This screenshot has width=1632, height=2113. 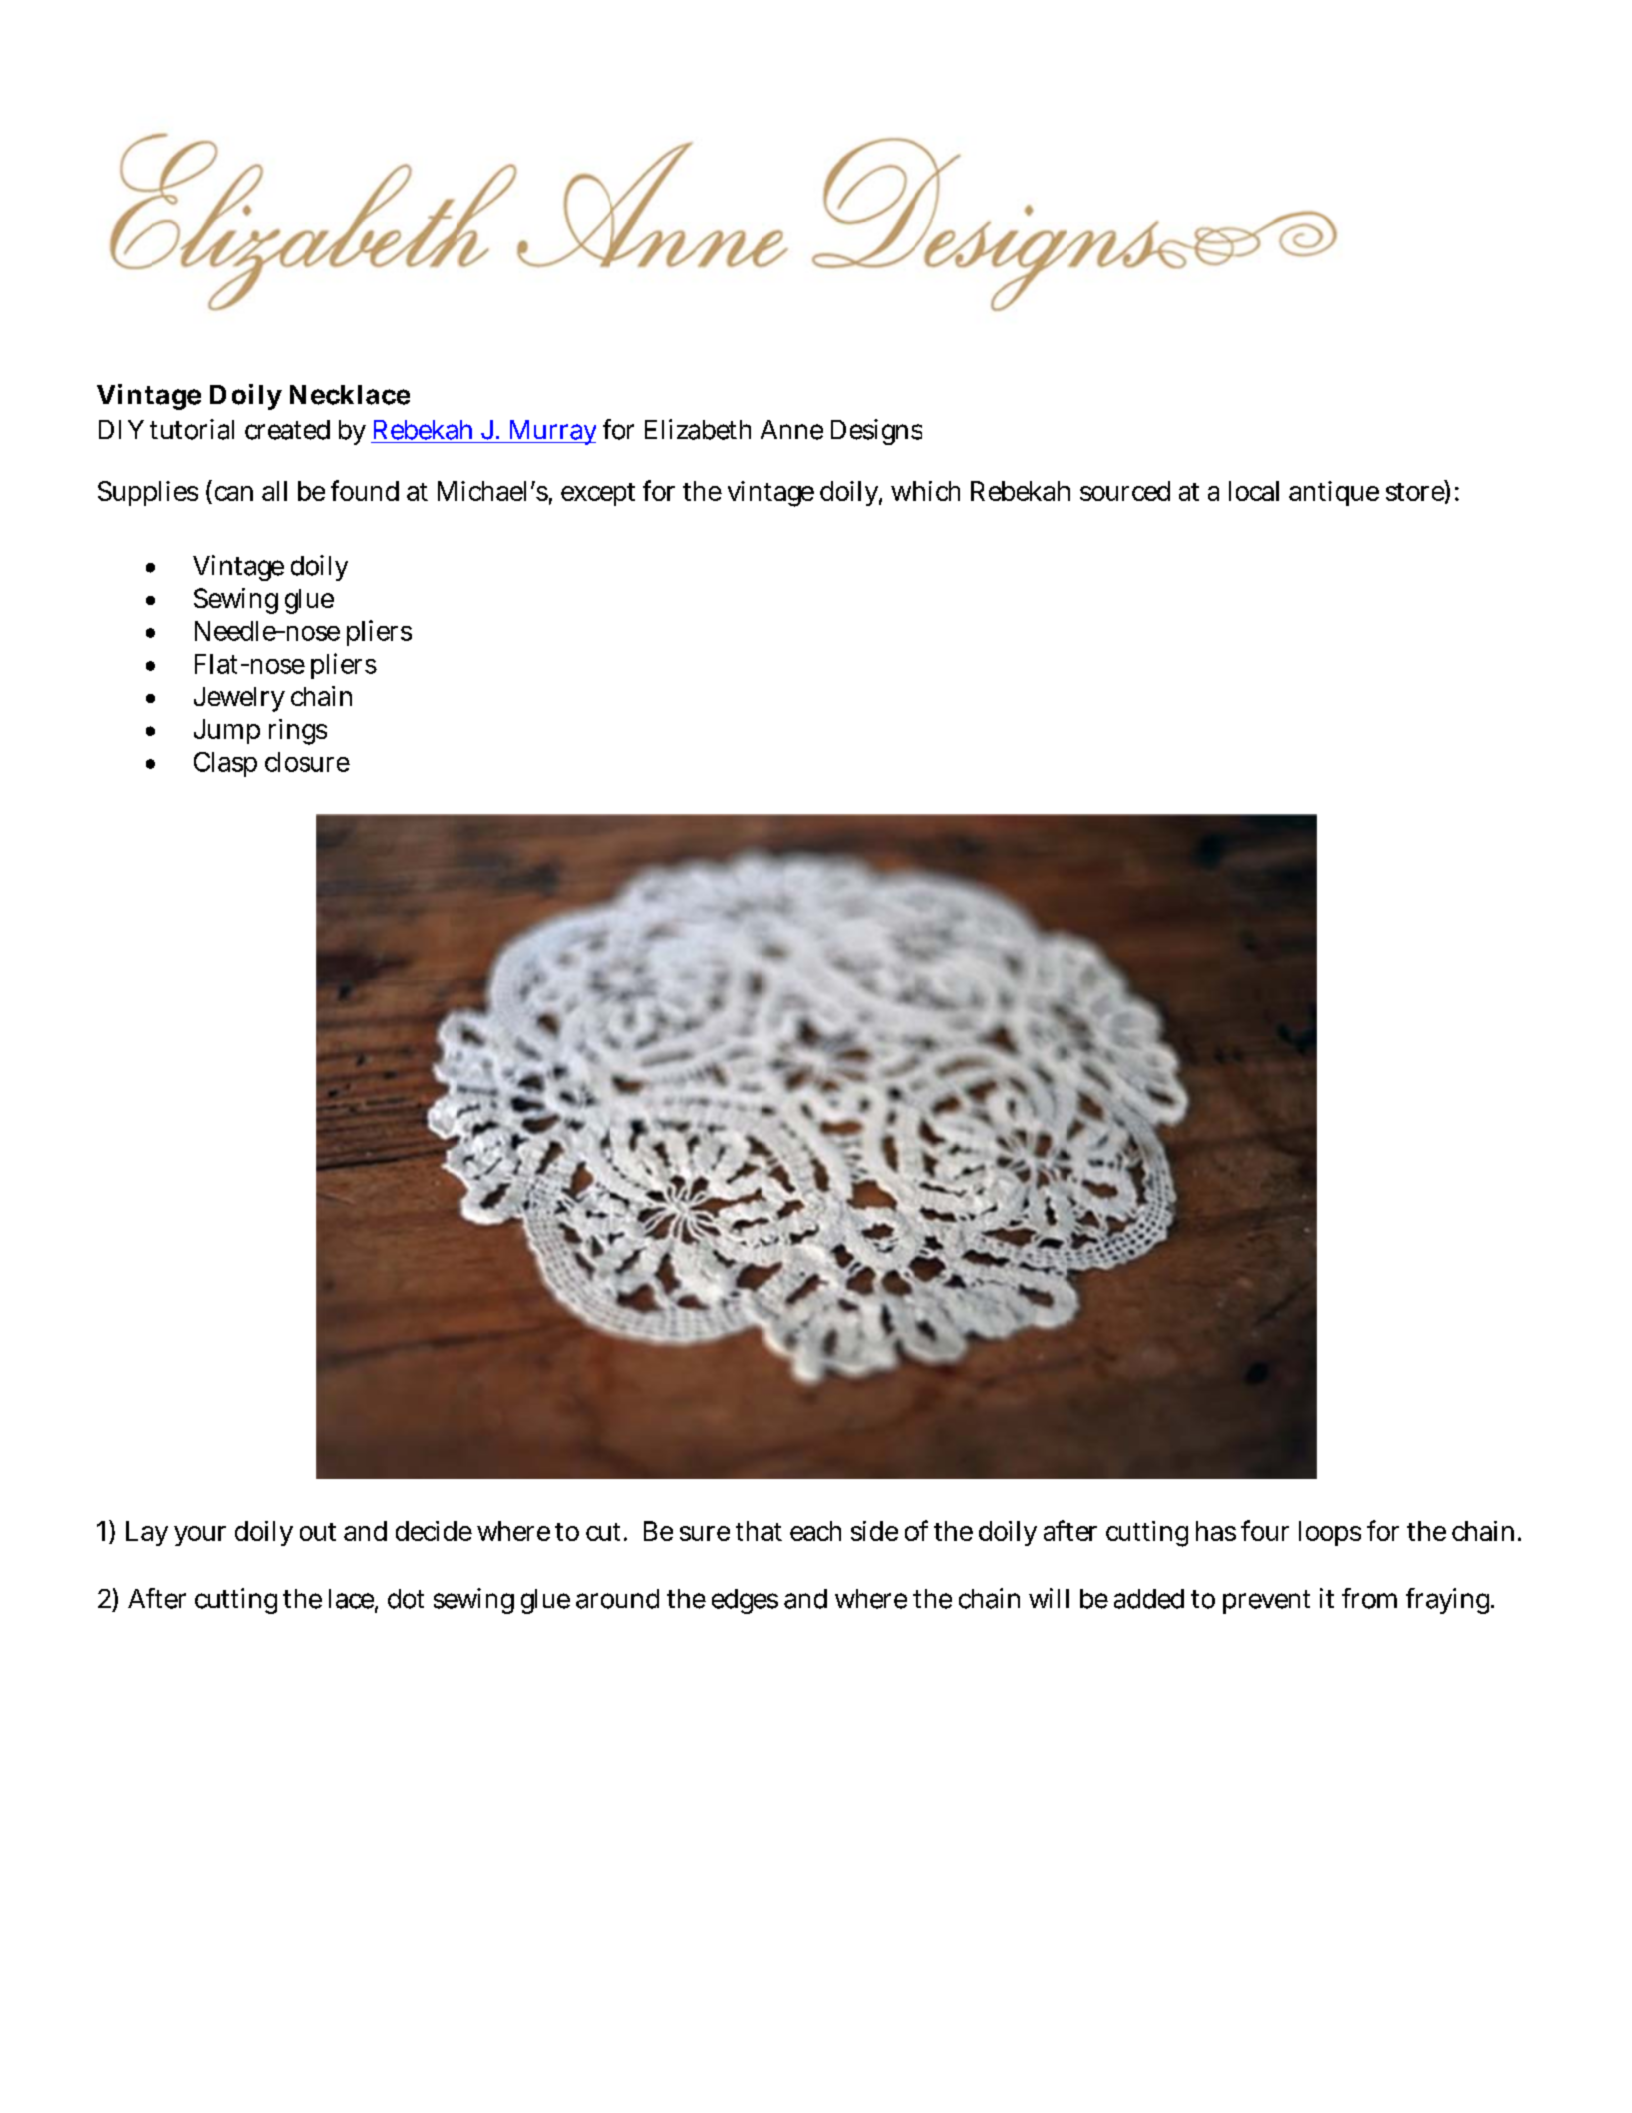 What do you see at coordinates (1334, 493) in the screenshot?
I see `antique` at bounding box center [1334, 493].
